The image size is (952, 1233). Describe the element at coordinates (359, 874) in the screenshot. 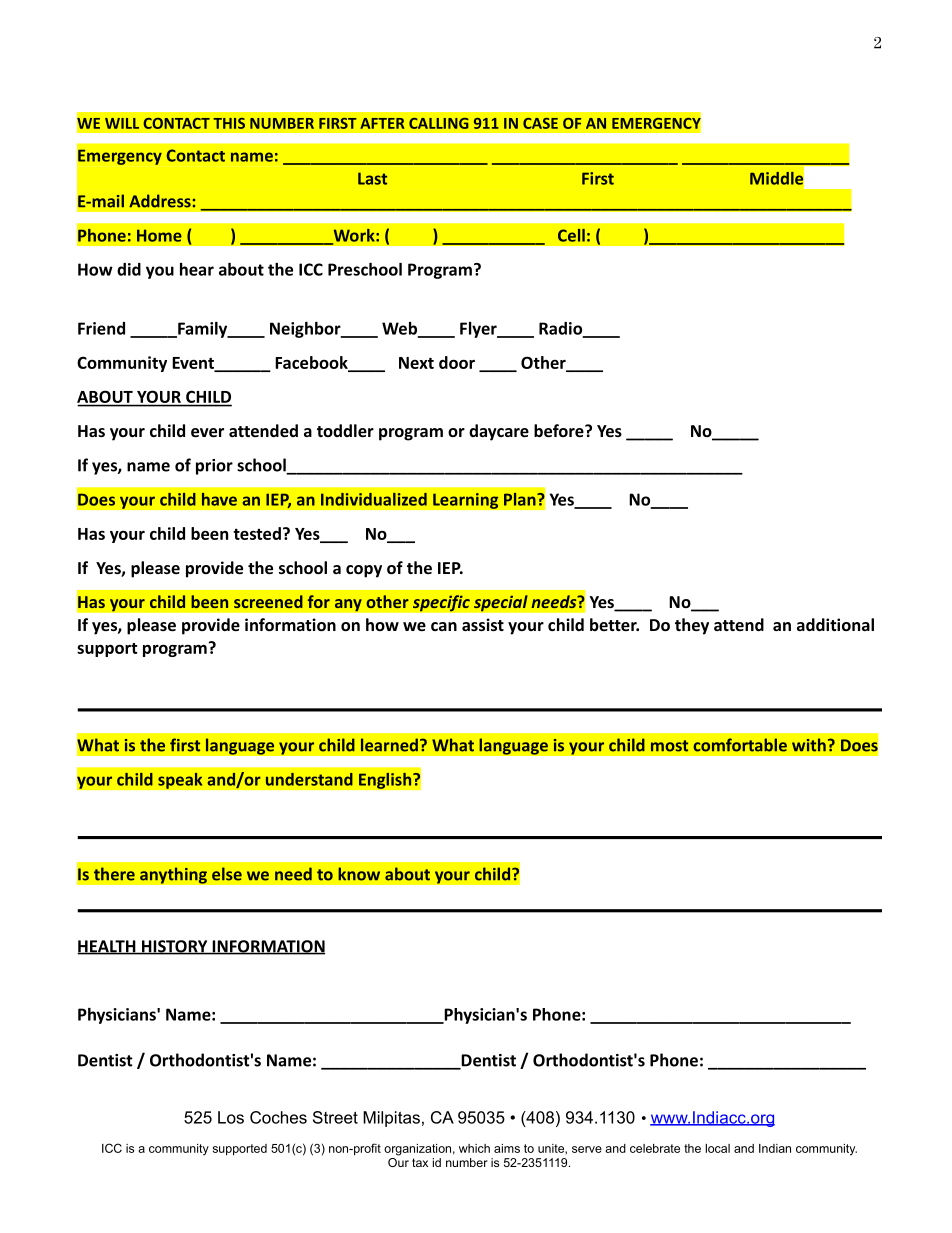

I see `know` at that location.
